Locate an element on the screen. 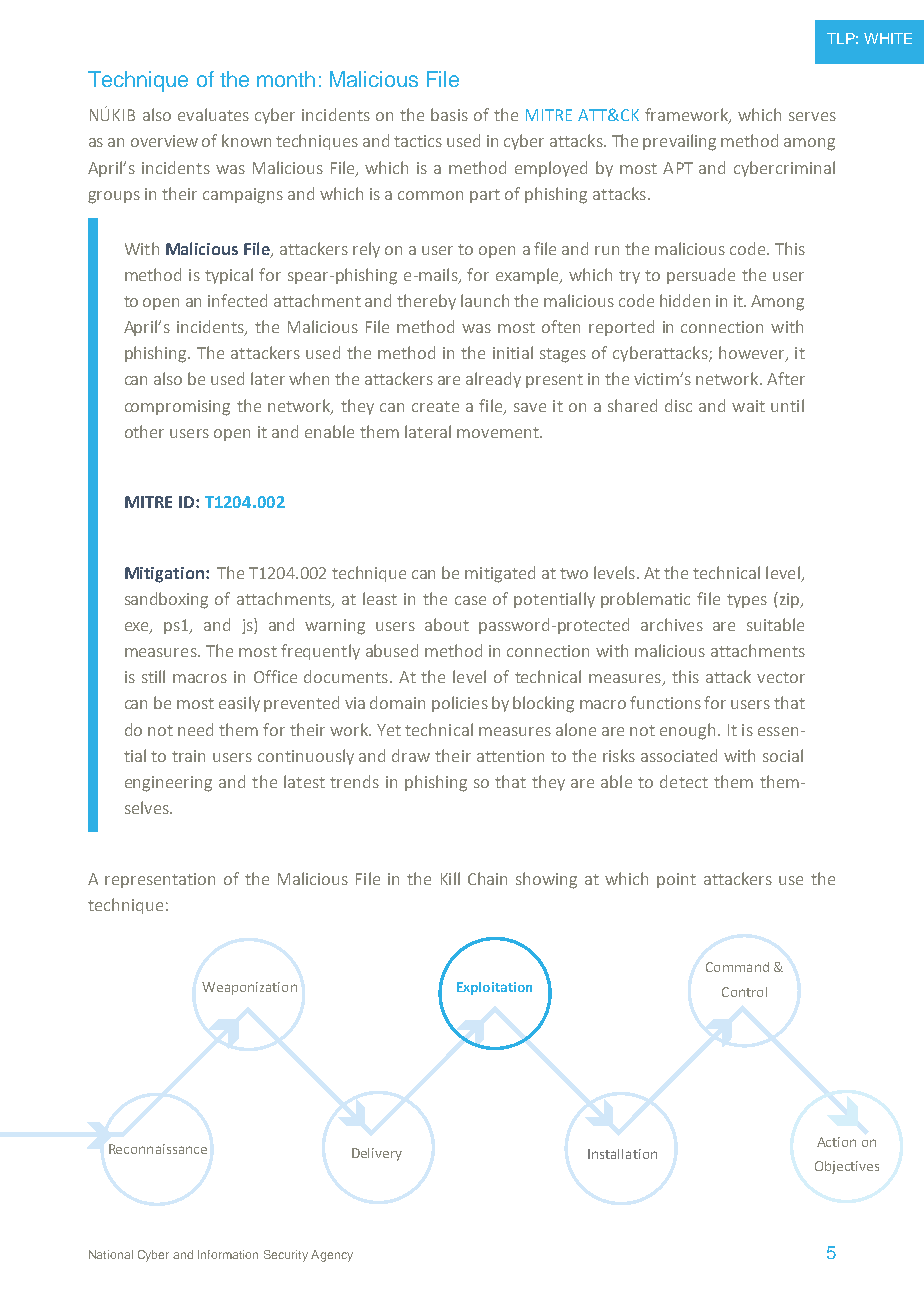 The height and width of the screenshot is (1308, 924). Information is located at coordinates (228, 1254).
